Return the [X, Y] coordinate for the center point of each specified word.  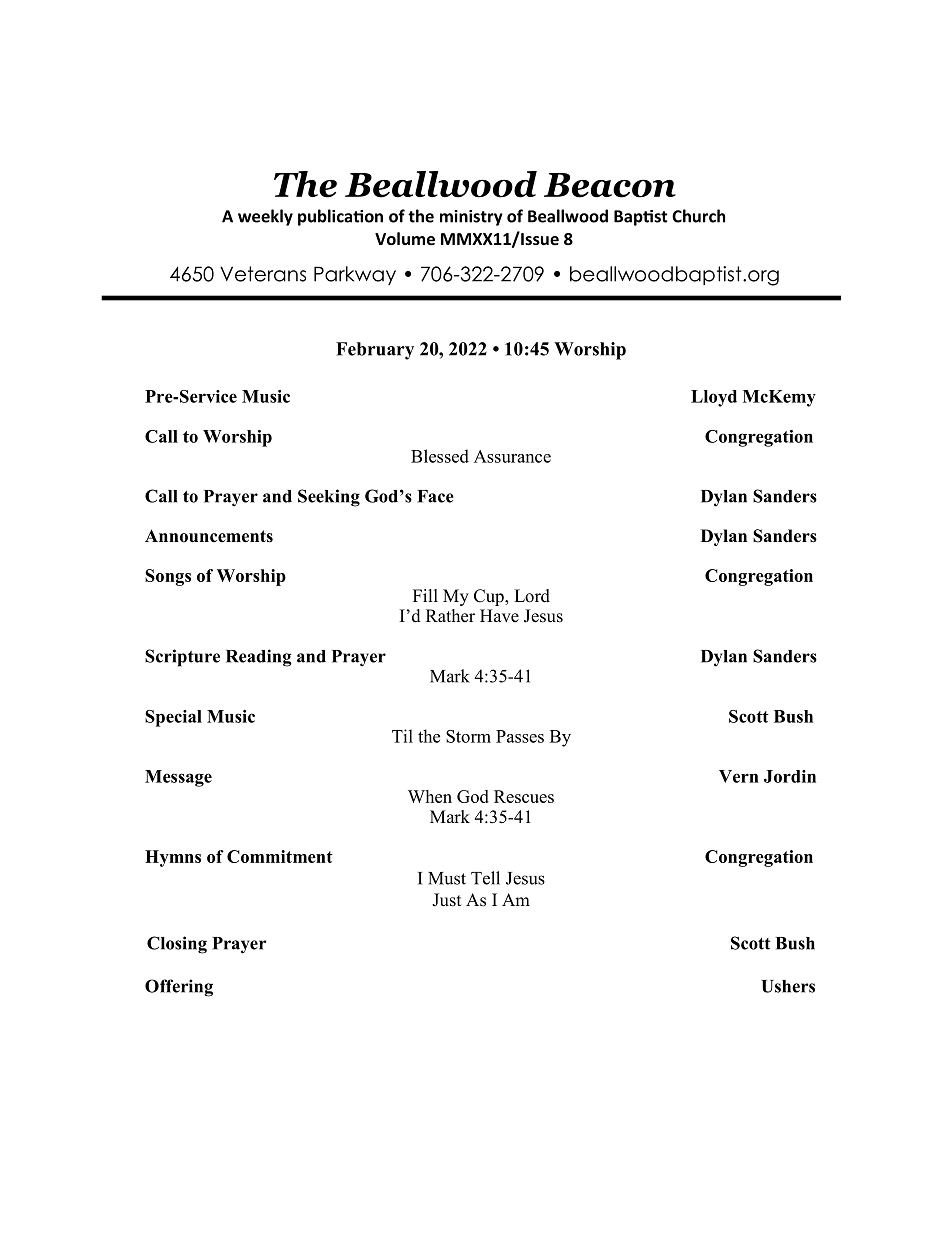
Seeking [329, 498]
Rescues [524, 796]
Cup [490, 597]
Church [698, 216]
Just [446, 900]
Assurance [512, 456]
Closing [177, 945]
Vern [739, 776]
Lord [532, 596]
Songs [168, 577]
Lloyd [714, 398]
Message [178, 778]
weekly [265, 217]
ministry [471, 218]
